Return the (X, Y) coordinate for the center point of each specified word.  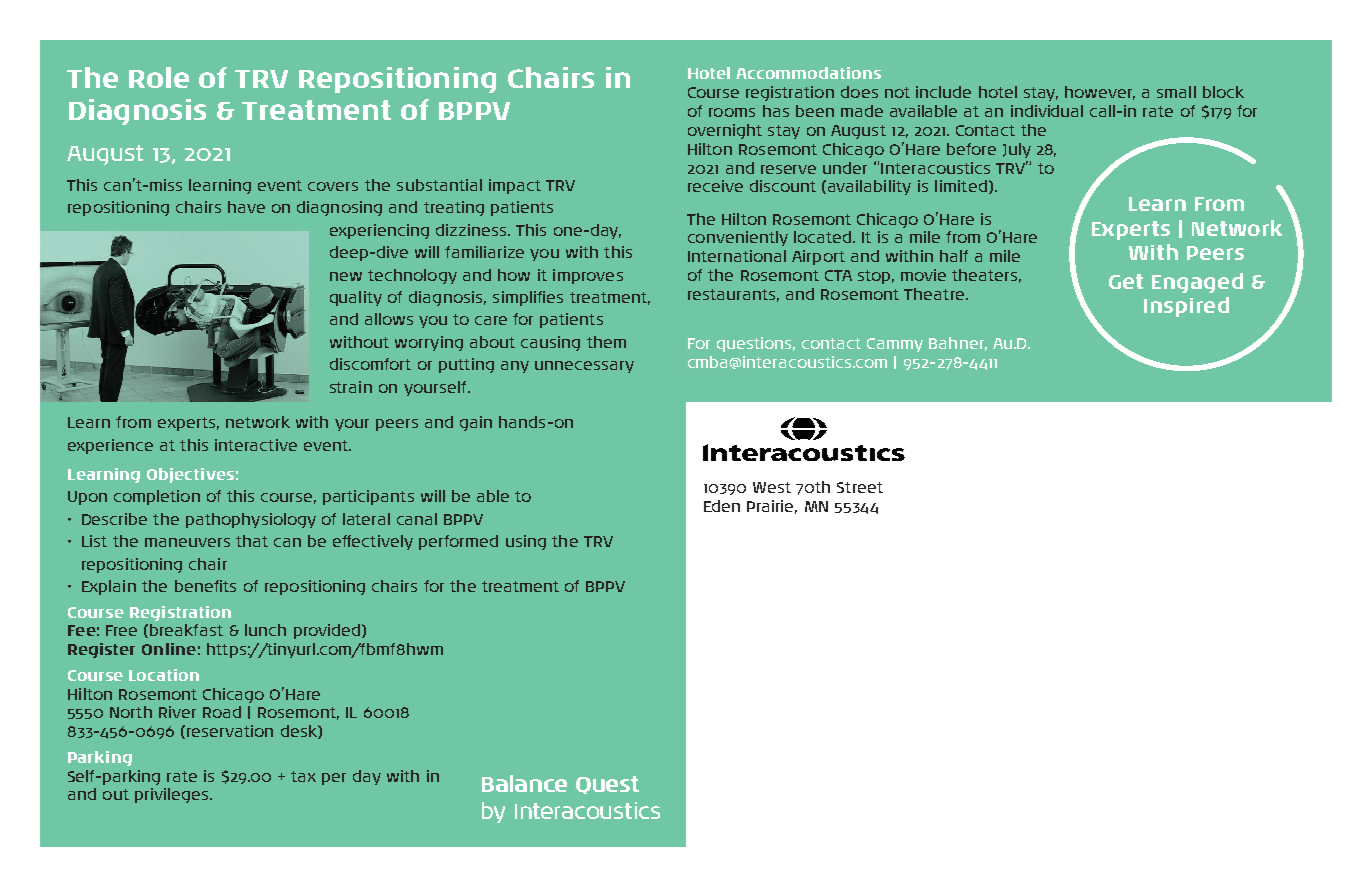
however (1100, 93)
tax (303, 776)
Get (1126, 281)
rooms (732, 112)
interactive (256, 445)
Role (159, 77)
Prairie (772, 507)
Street (860, 487)
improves (588, 276)
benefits (205, 586)
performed (458, 542)
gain (476, 423)
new (346, 276)
